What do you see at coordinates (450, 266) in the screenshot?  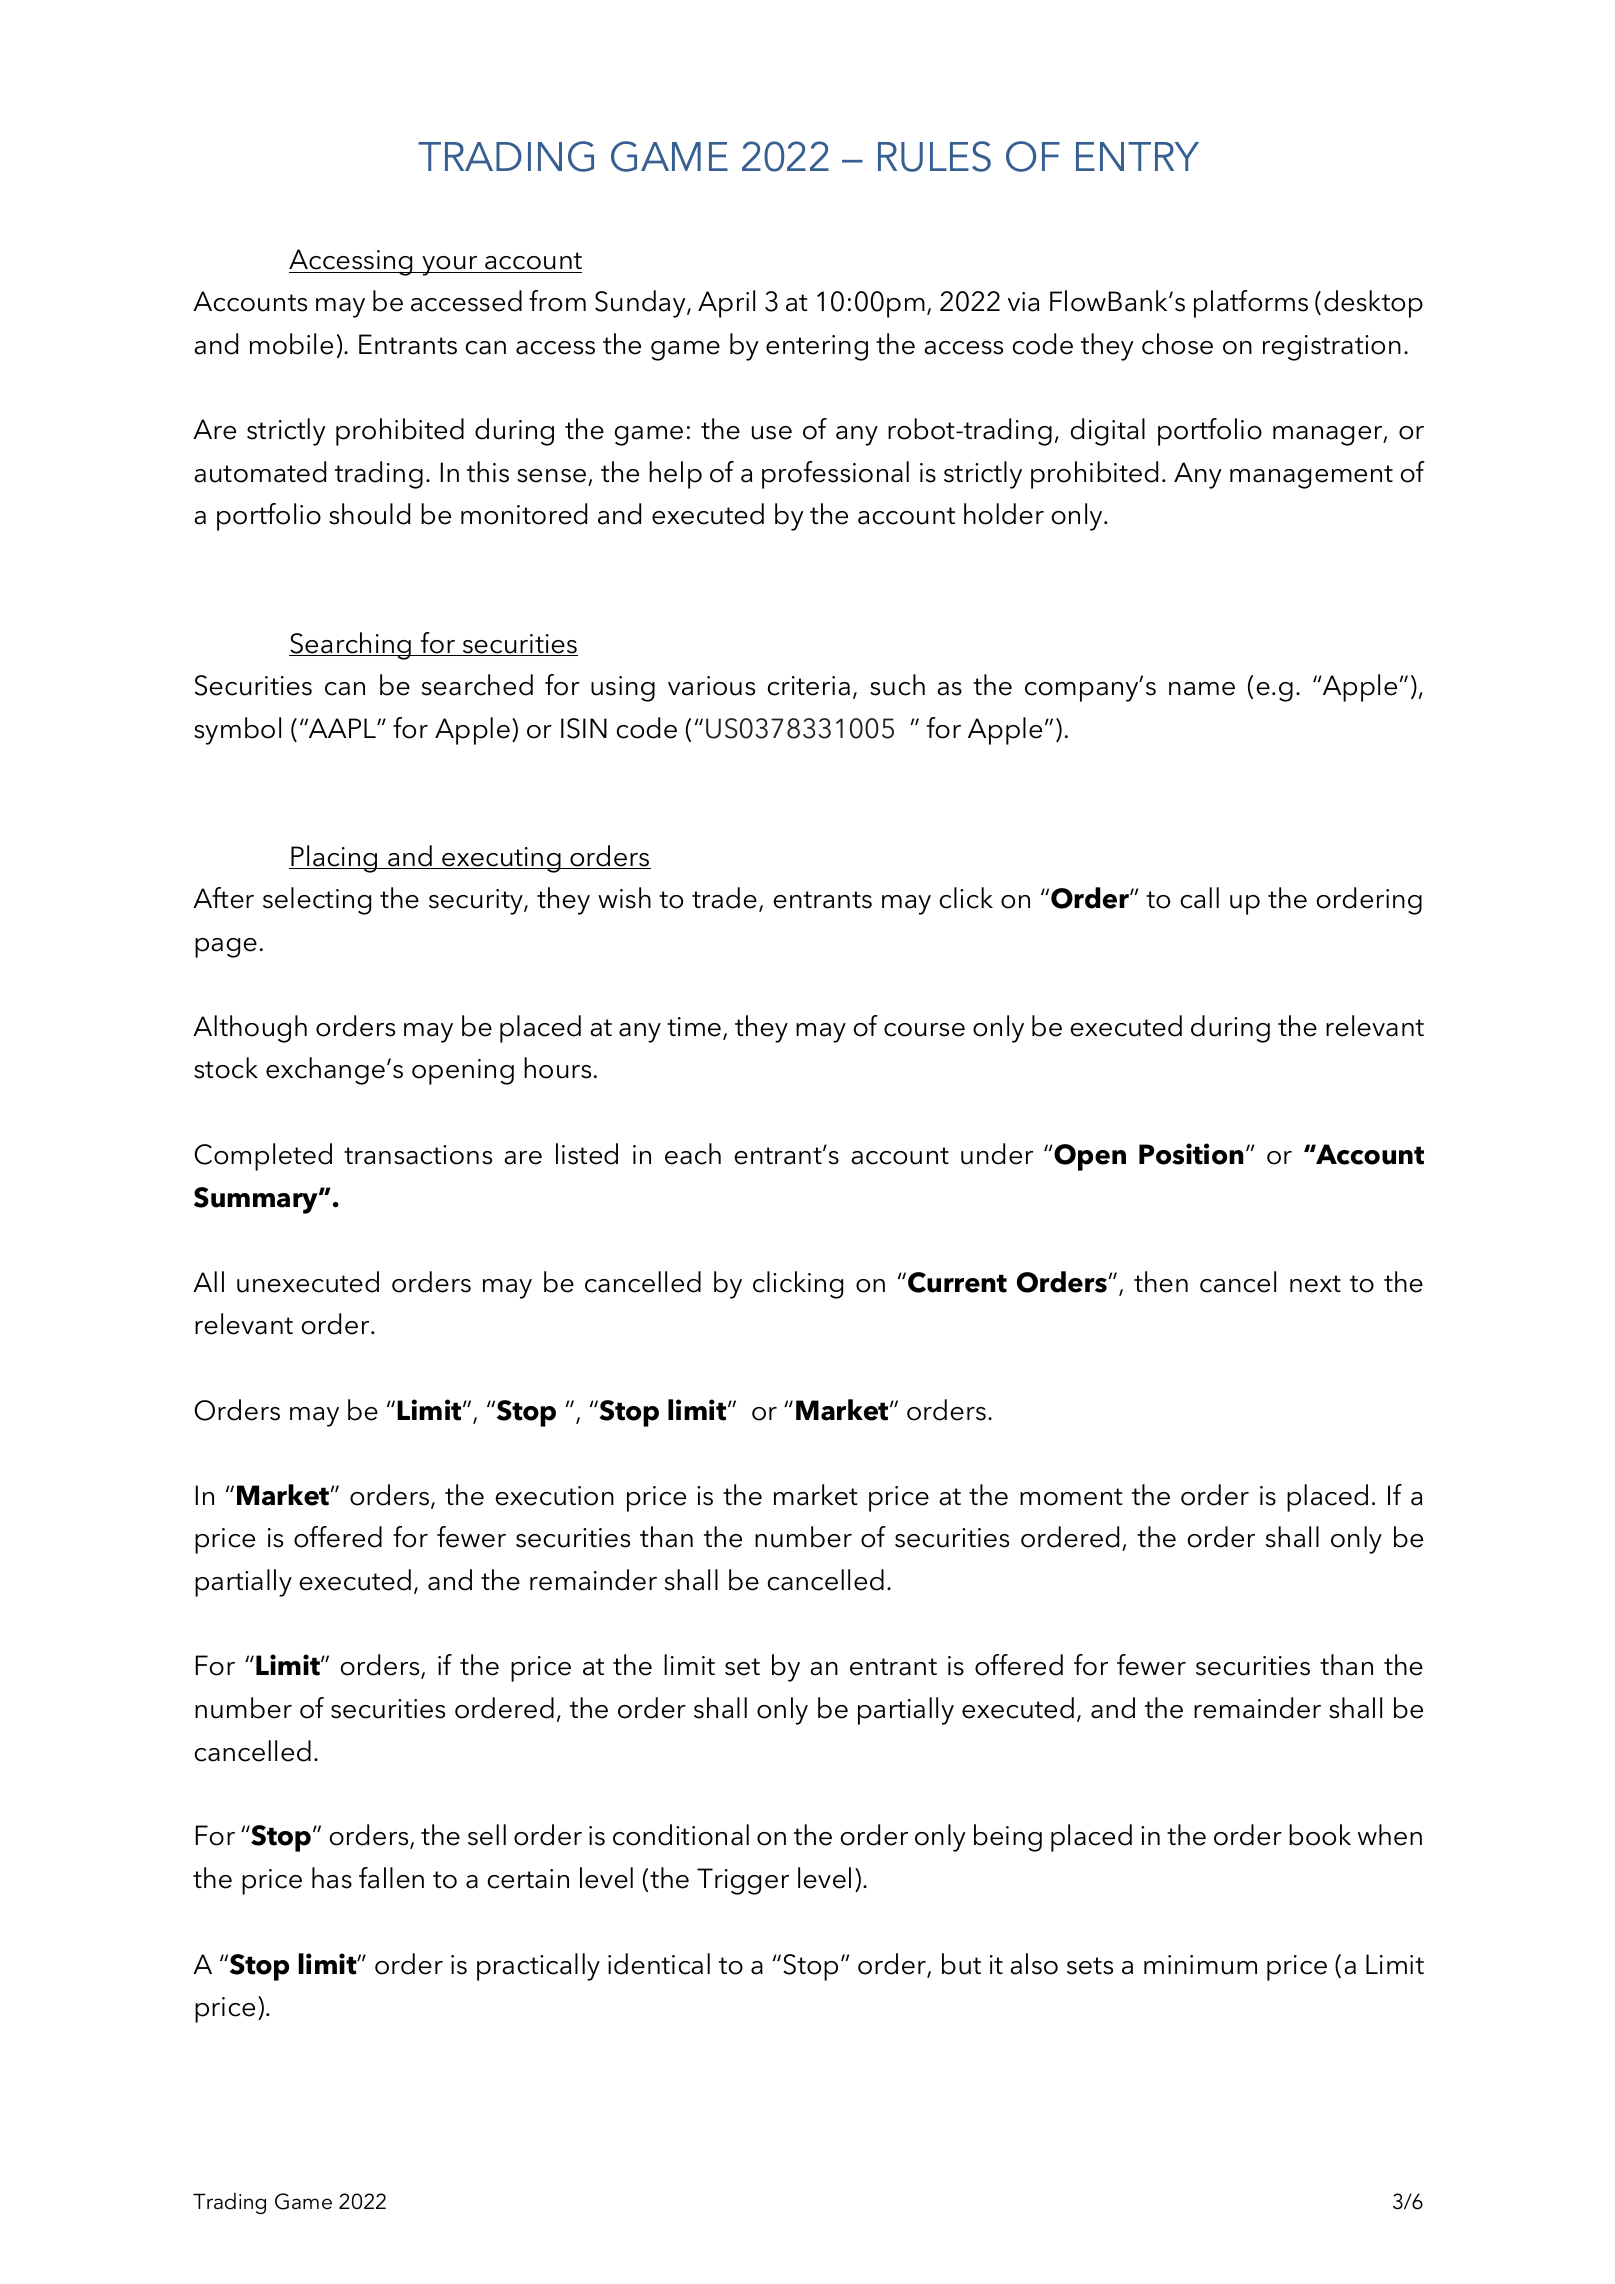 I see `your` at bounding box center [450, 266].
